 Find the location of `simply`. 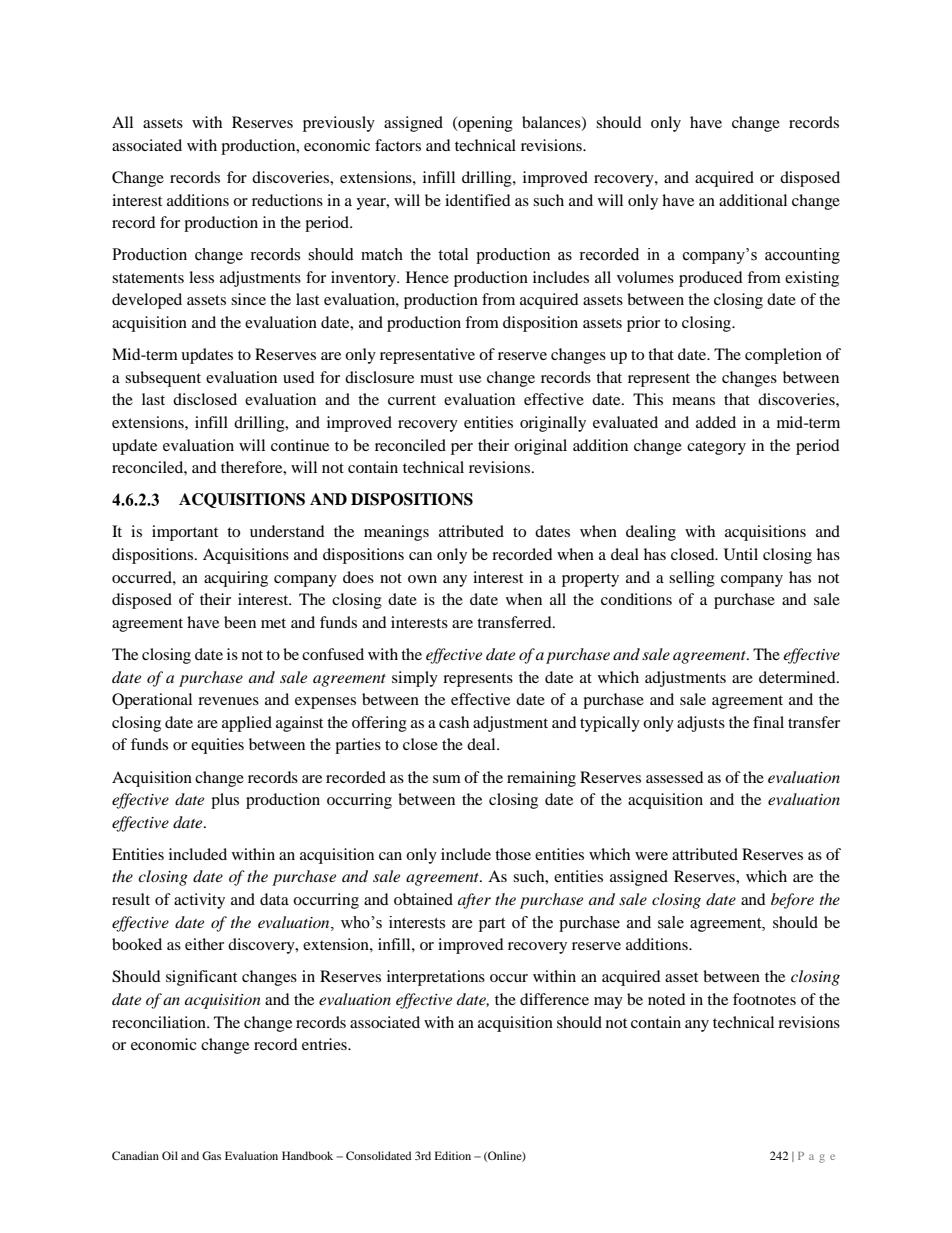

simply is located at coordinates (415, 679).
